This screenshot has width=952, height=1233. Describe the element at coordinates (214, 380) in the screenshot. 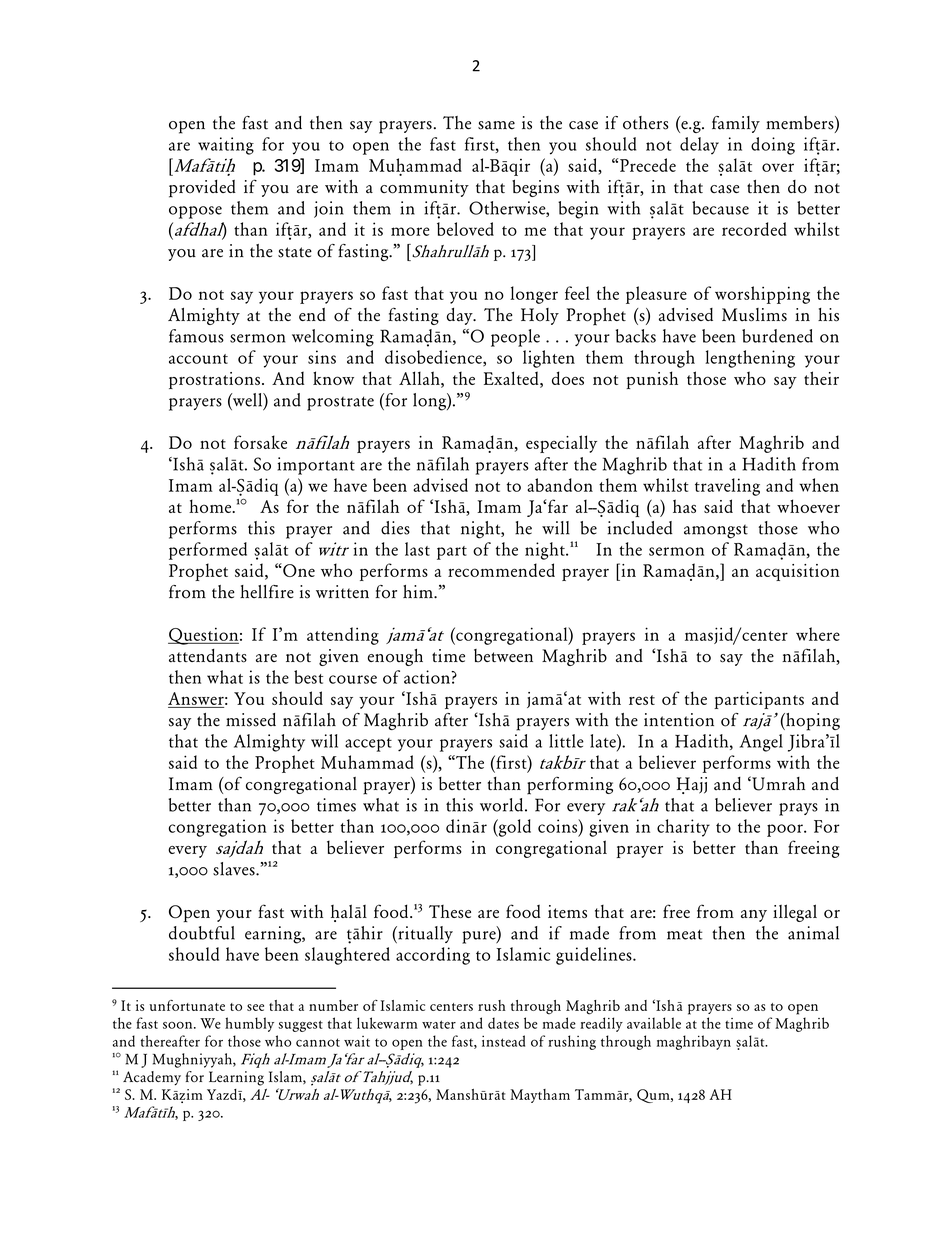

I see `prostrations` at that location.
